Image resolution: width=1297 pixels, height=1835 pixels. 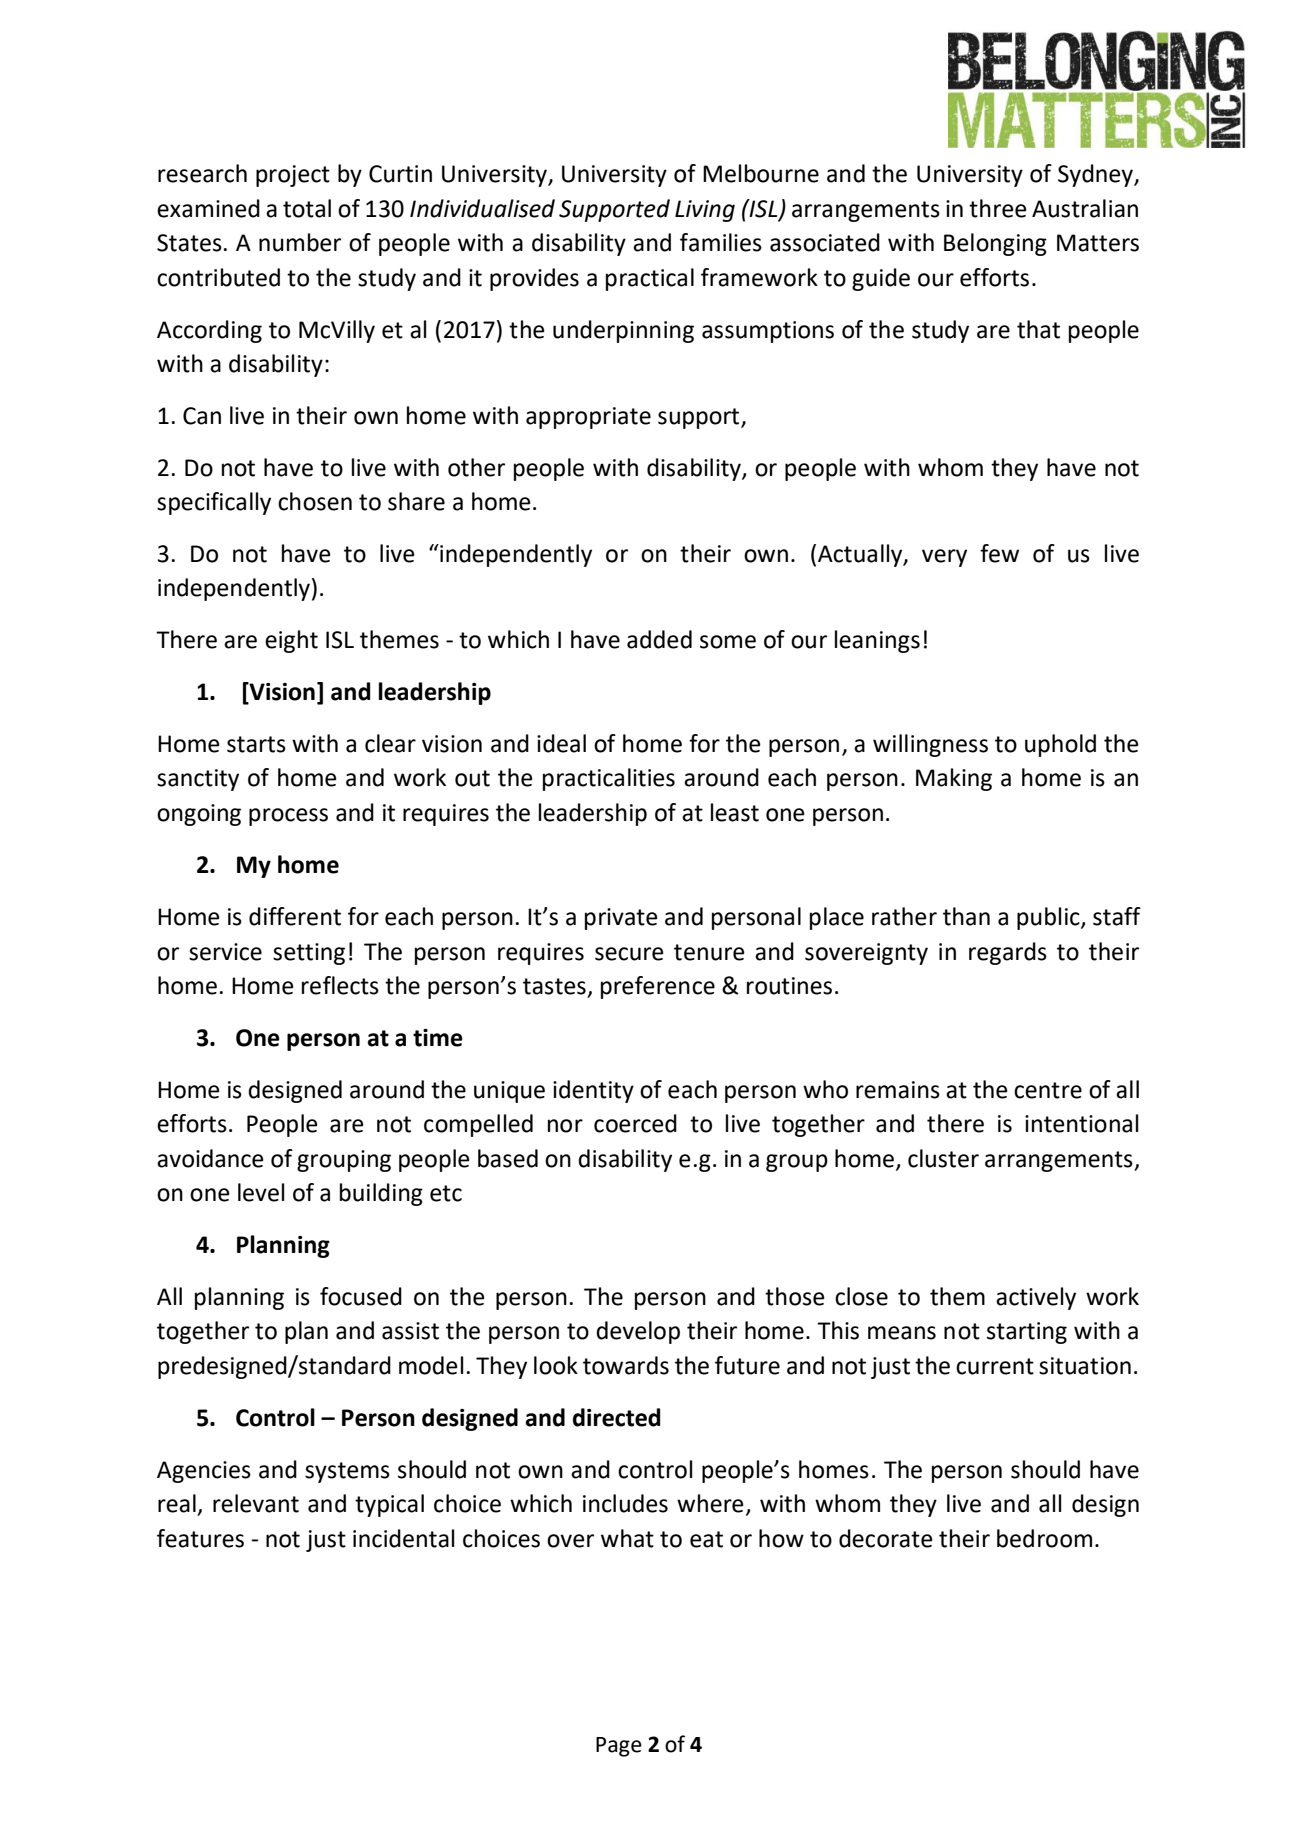 What do you see at coordinates (307, 208) in the screenshot?
I see `total` at bounding box center [307, 208].
